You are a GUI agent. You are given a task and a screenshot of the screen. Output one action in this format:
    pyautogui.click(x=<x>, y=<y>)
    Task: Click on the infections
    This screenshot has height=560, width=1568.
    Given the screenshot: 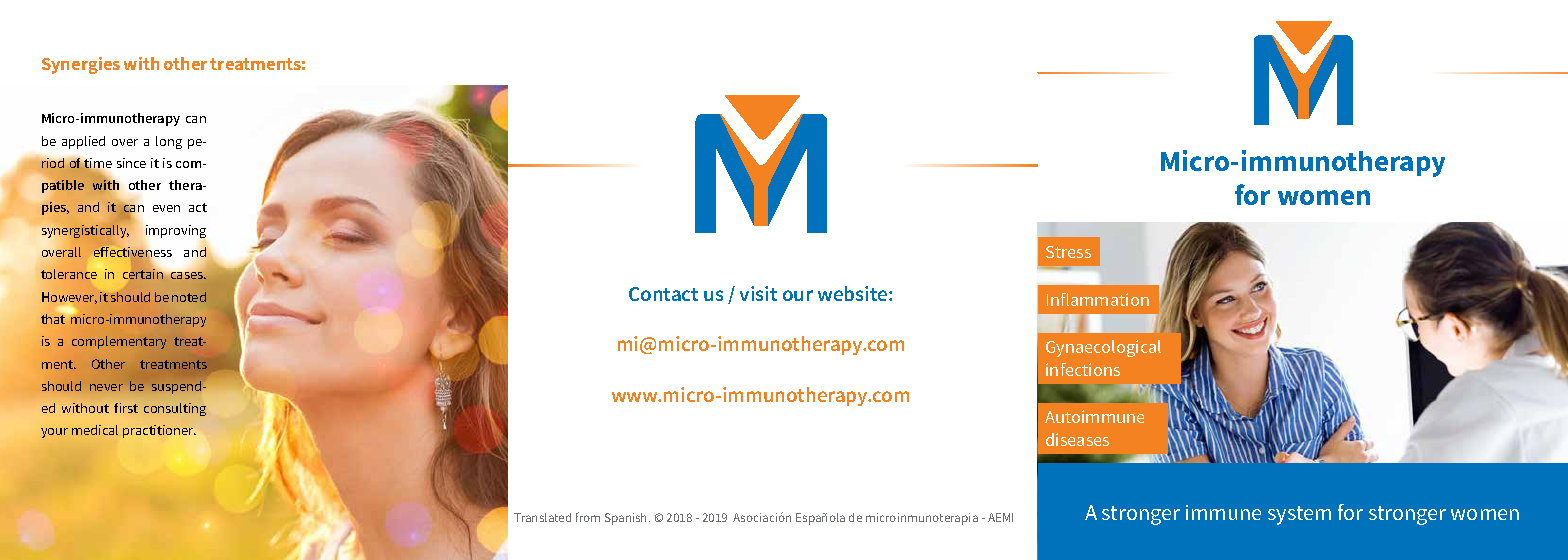 What is the action you would take?
    pyautogui.click(x=1083, y=369)
